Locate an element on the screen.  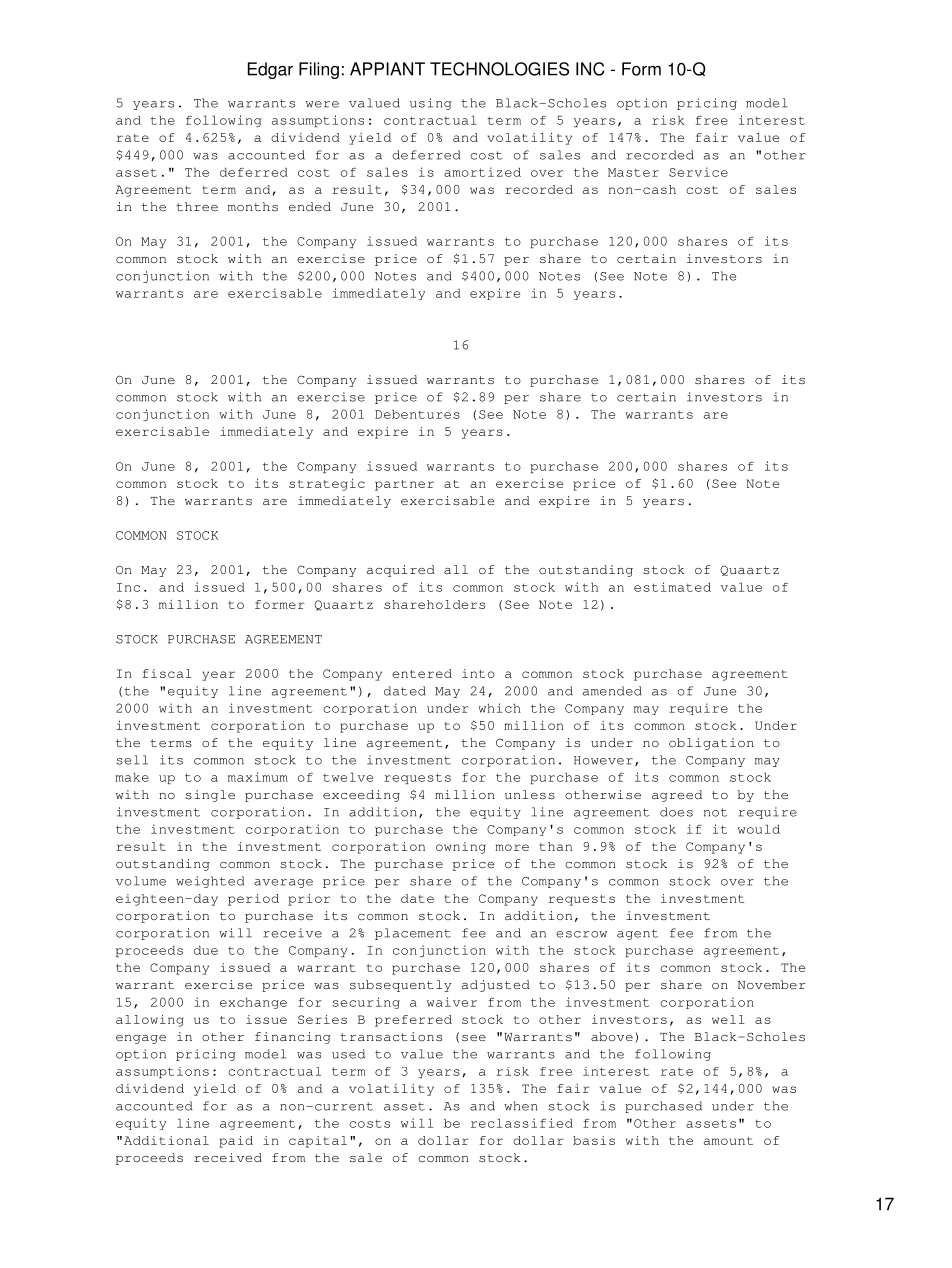
Edgar is located at coordinates (270, 70).
